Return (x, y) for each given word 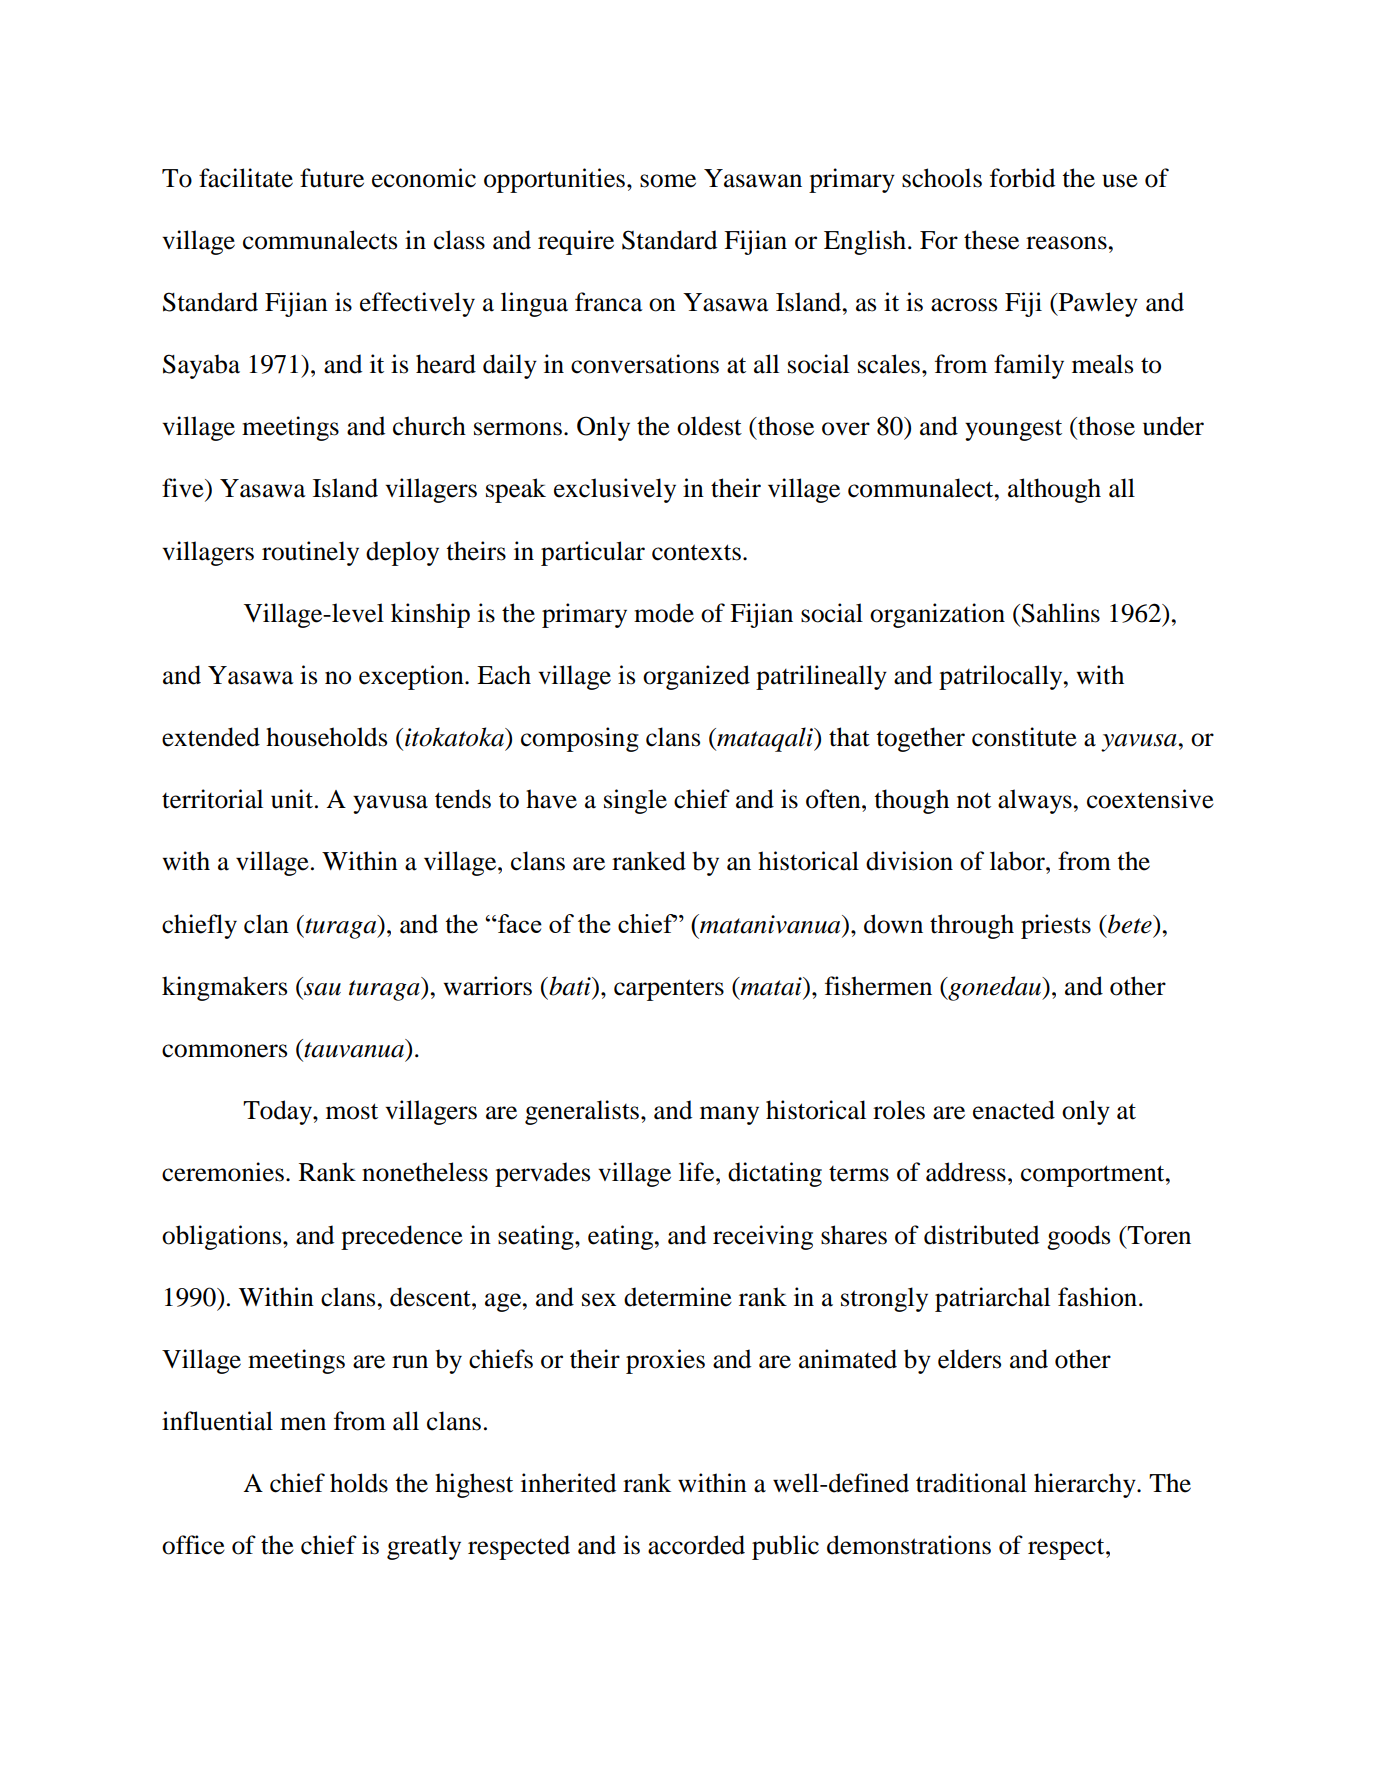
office (193, 1545)
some (668, 181)
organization (937, 615)
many (729, 1115)
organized (696, 677)
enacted (1014, 1110)
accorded (696, 1545)
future (332, 178)
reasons (1066, 243)
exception (412, 677)
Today (278, 1112)
